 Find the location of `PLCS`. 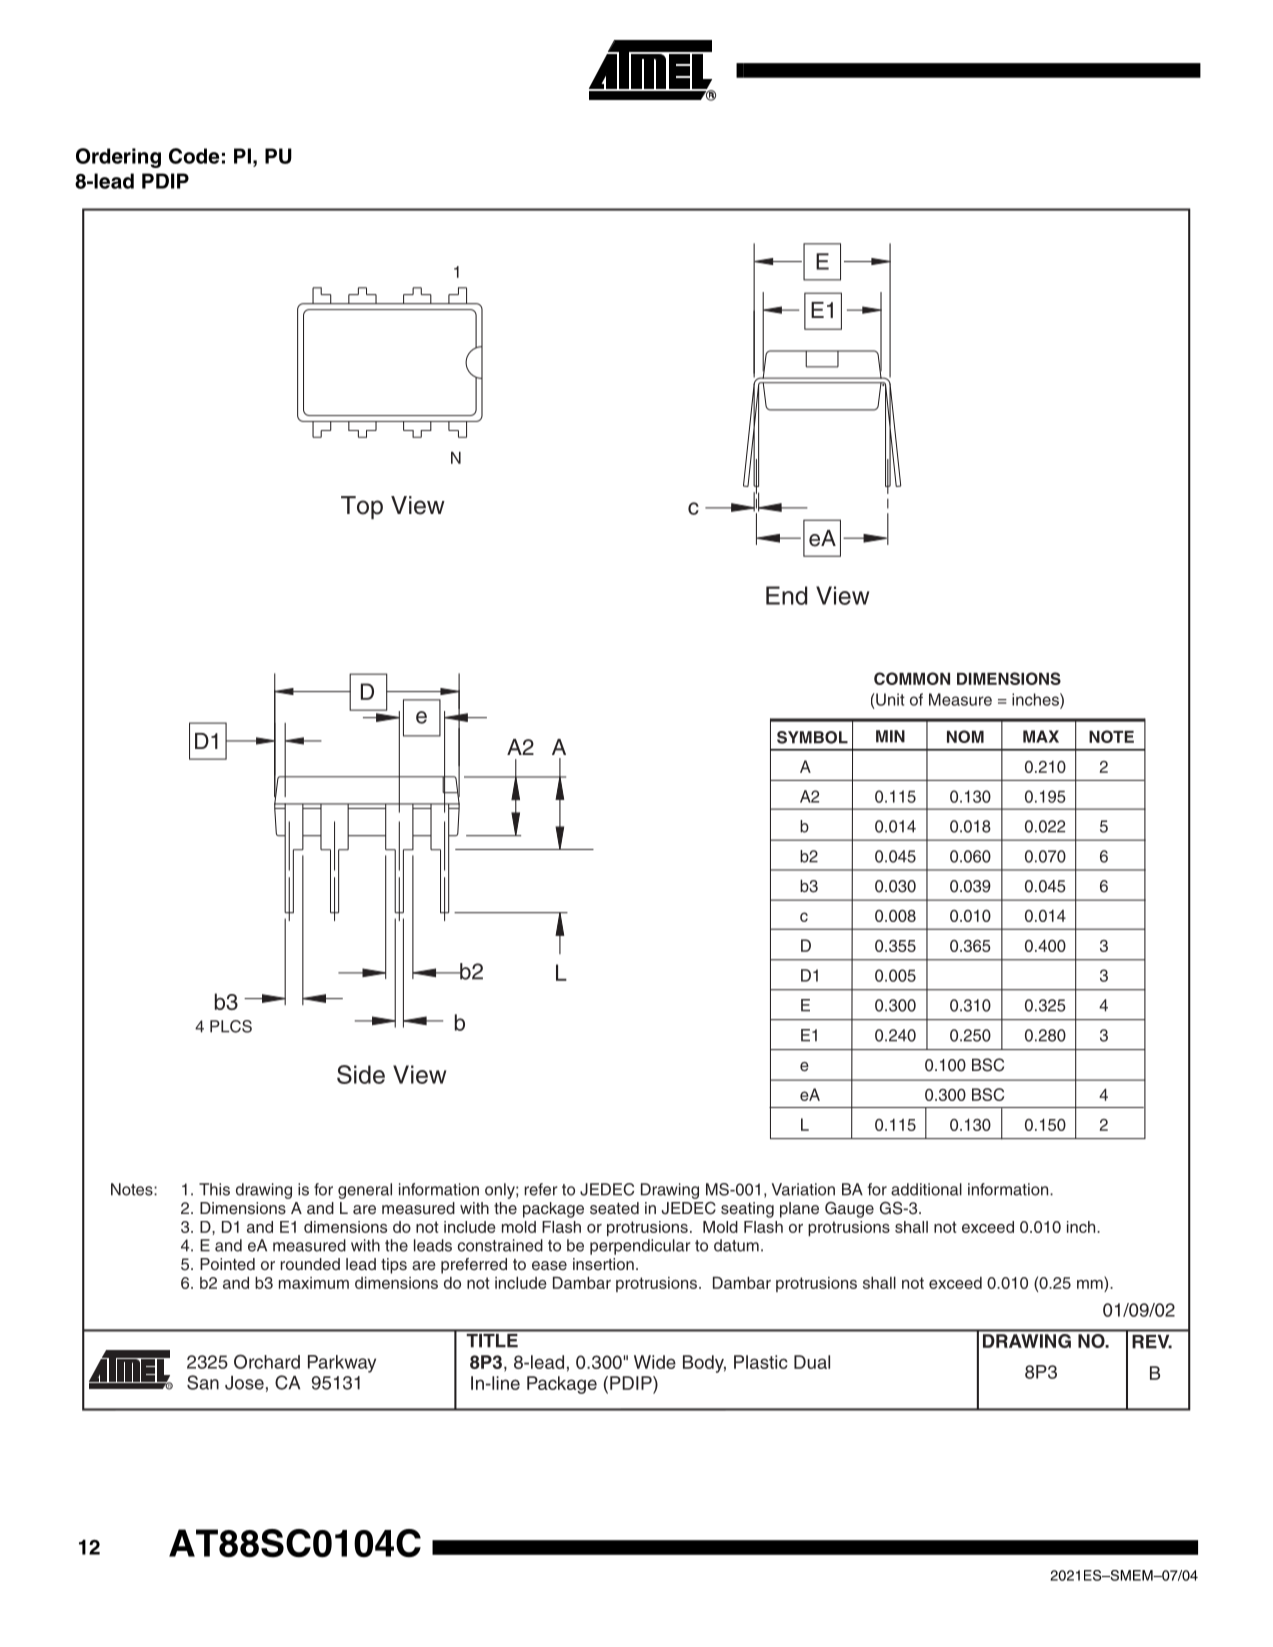

PLCS is located at coordinates (231, 1026).
